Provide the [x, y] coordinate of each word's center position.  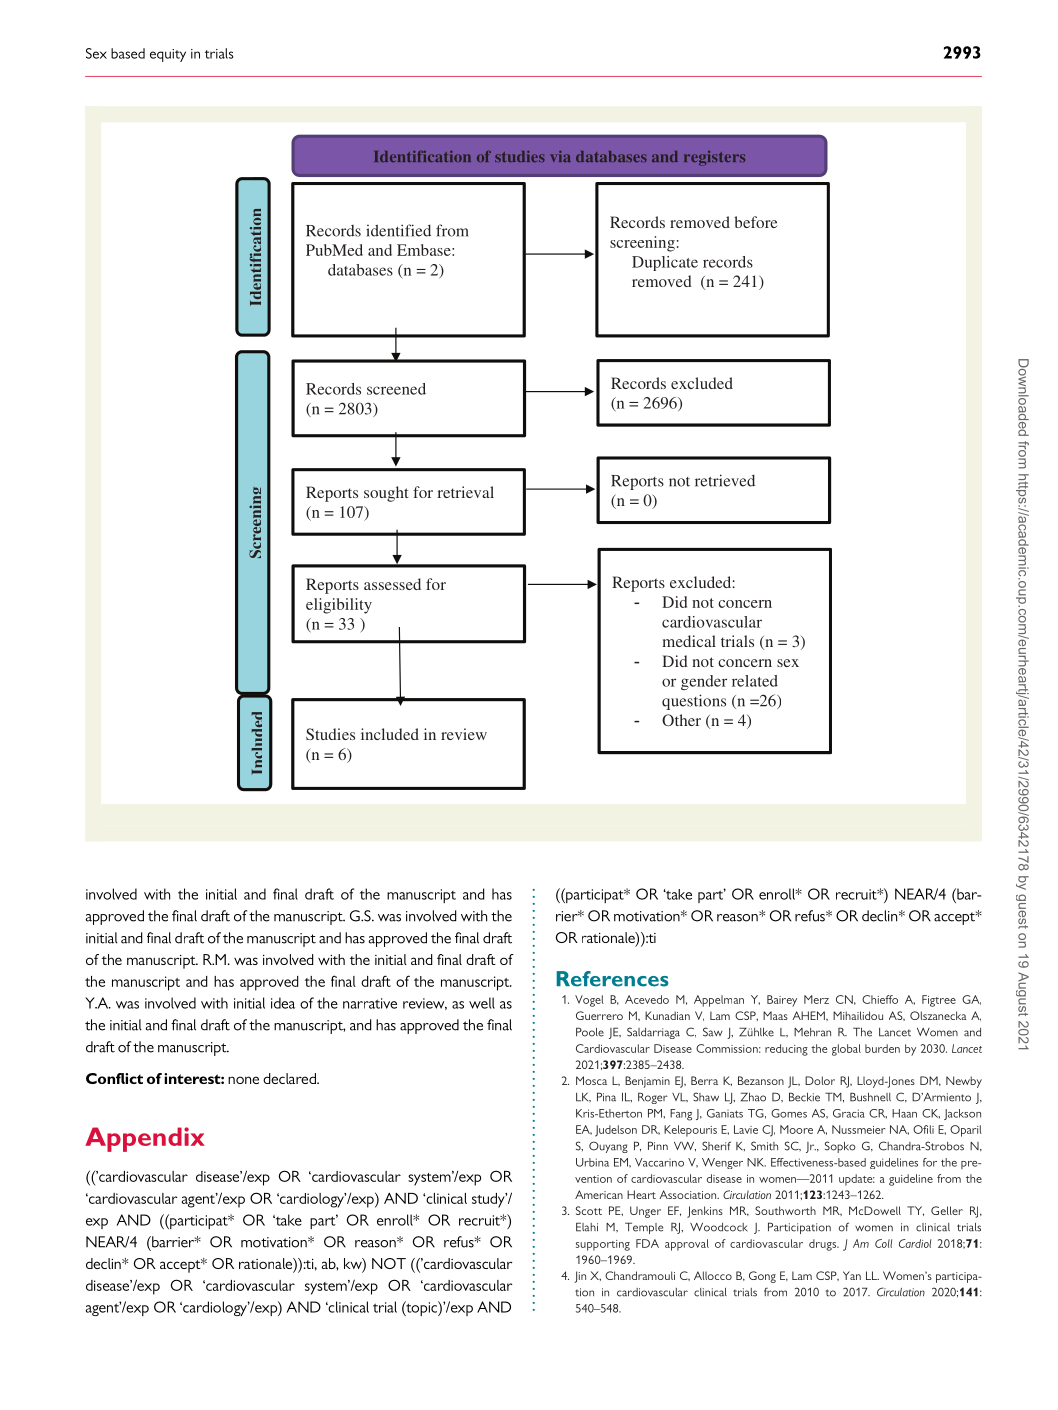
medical [689, 641]
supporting [603, 1245]
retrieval [465, 492]
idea [283, 1003]
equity [168, 55]
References [612, 979]
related [755, 681]
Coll [883, 1243]
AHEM [809, 1015]
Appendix [145, 1139]
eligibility [339, 606]
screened [396, 389]
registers [714, 158]
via [560, 156]
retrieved [725, 480]
